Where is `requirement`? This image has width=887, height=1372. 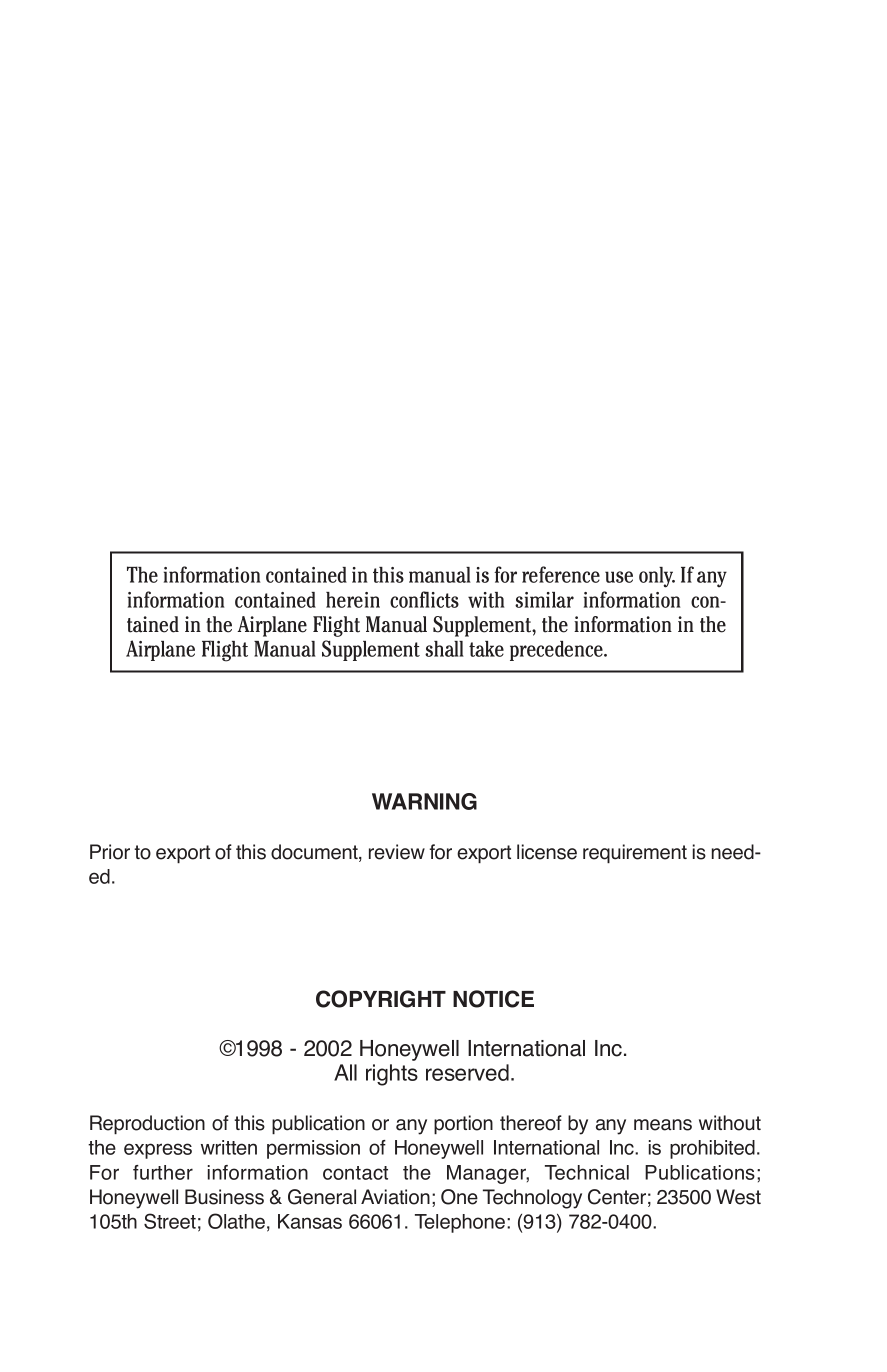
requirement is located at coordinates (635, 853).
